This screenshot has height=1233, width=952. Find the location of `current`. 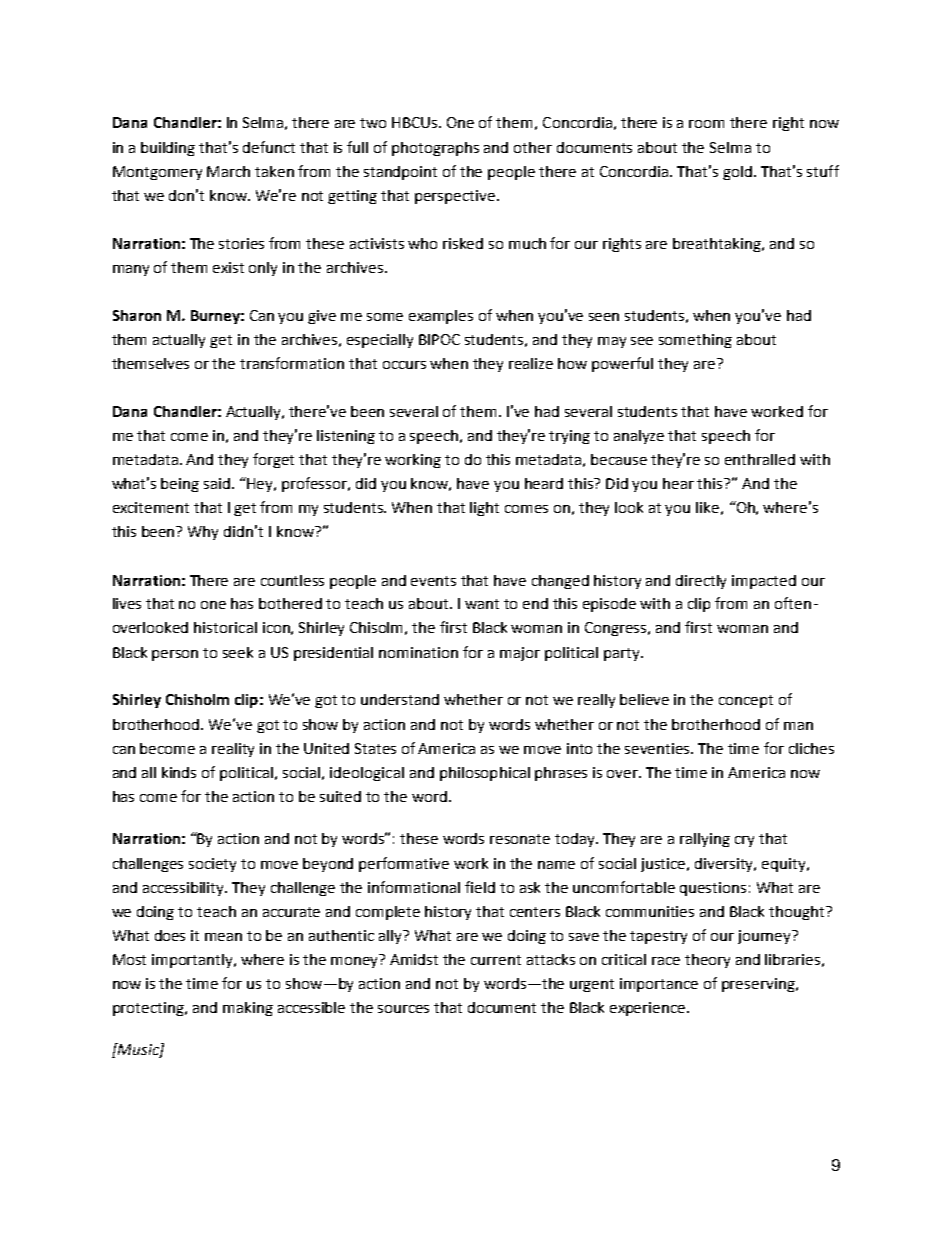

current is located at coordinates (496, 960).
